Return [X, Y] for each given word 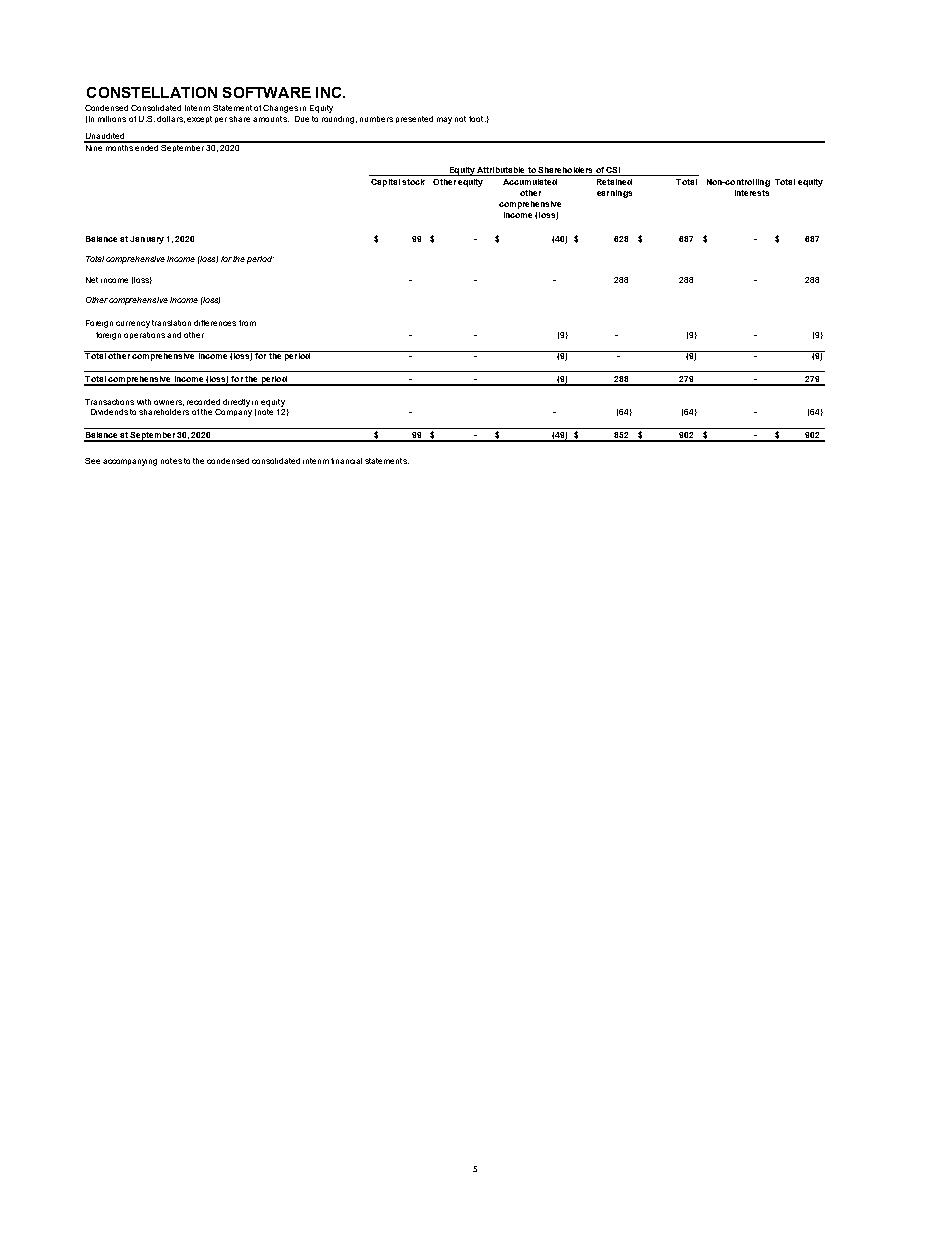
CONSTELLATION [152, 92]
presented [414, 119]
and [174, 335]
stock [413, 182]
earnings [614, 194]
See [92, 461]
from [247, 323]
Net [92, 280]
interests [752, 193]
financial [346, 461]
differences [215, 323]
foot [477, 119]
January [147, 240]
